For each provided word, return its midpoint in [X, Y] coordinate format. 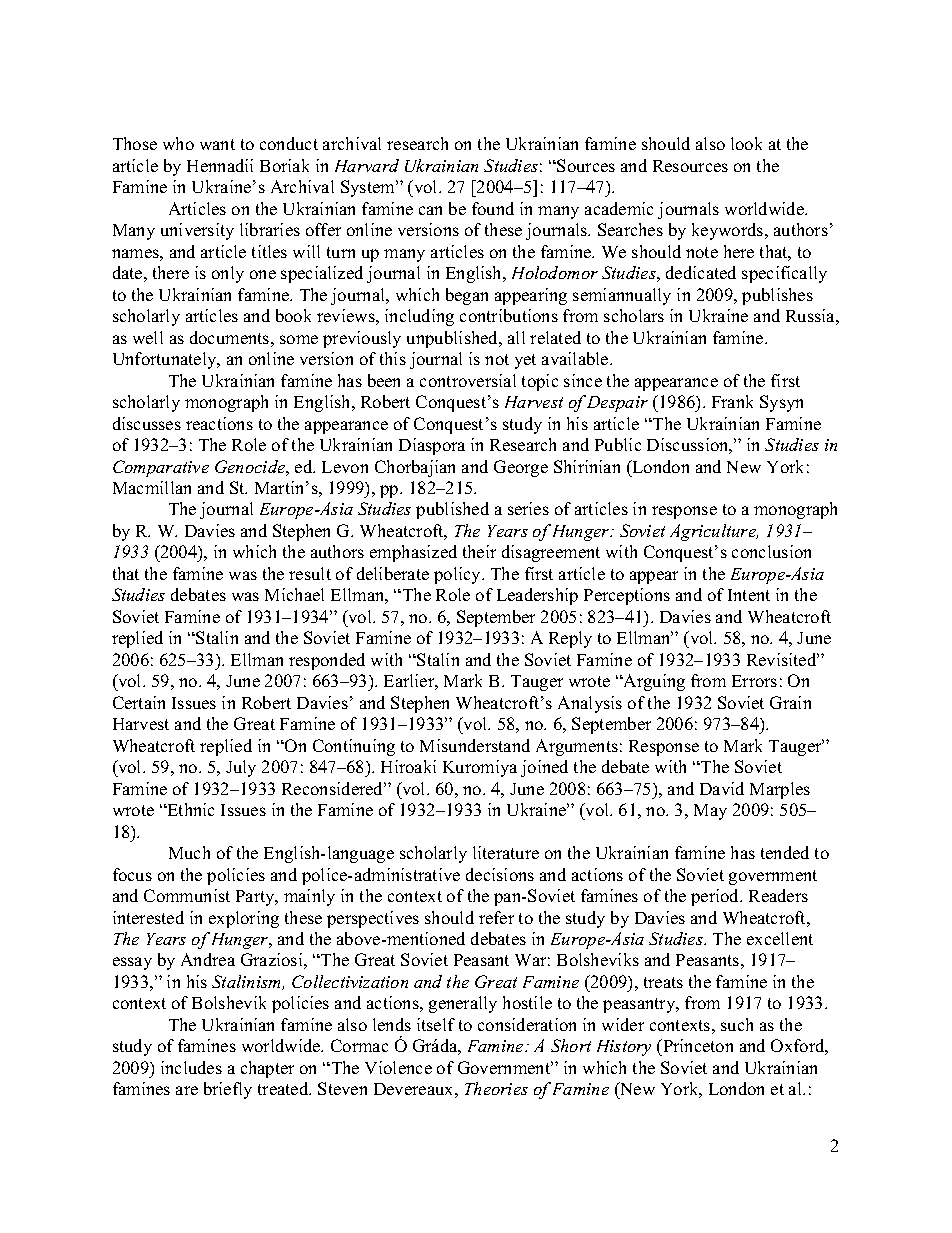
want [217, 144]
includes [191, 1067]
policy [458, 575]
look [746, 143]
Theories [496, 1088]
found [493, 208]
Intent [749, 595]
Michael [294, 594]
